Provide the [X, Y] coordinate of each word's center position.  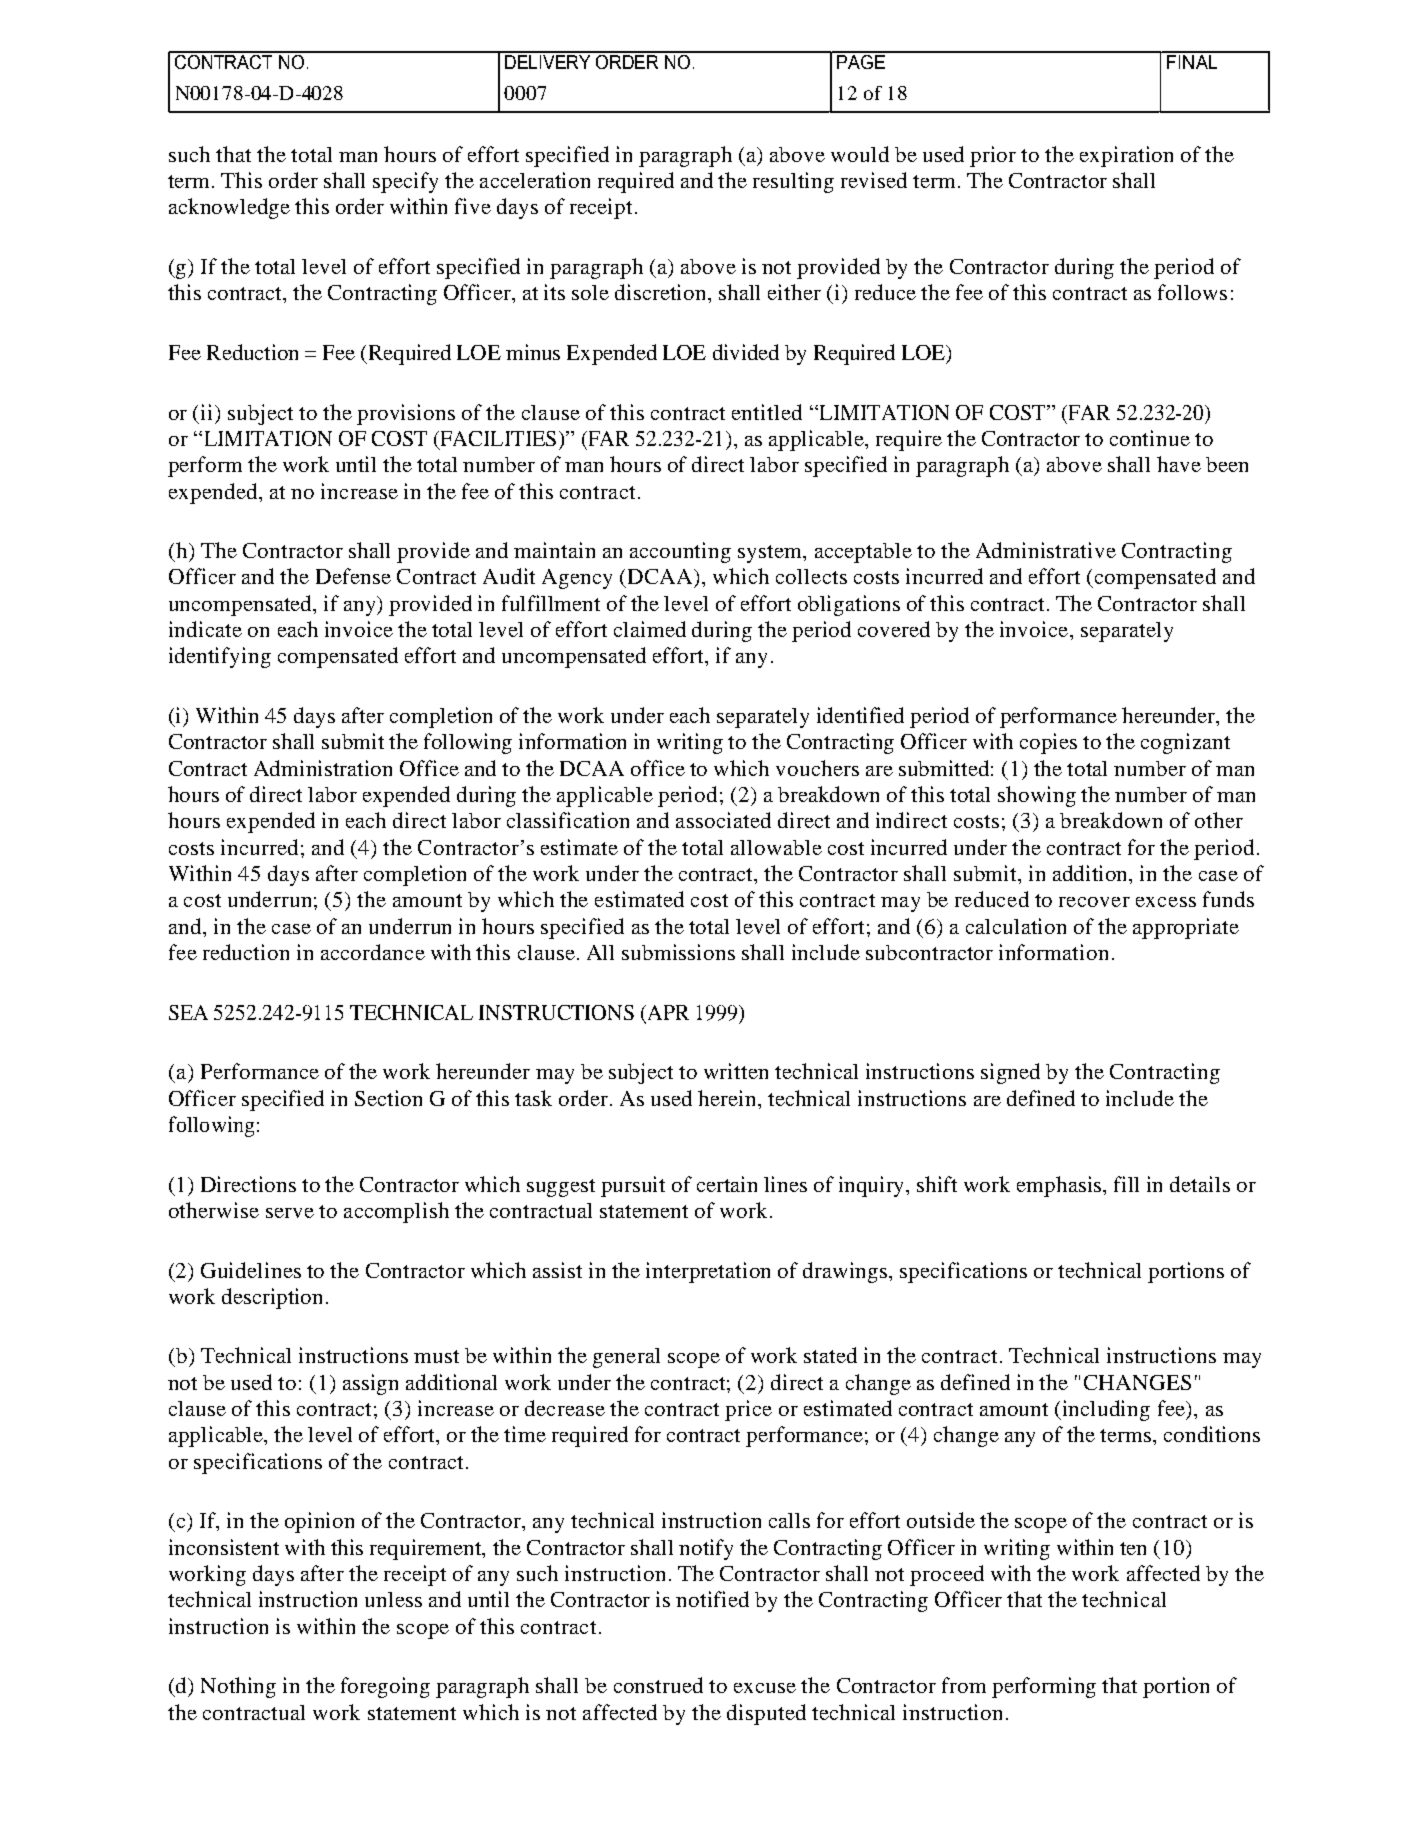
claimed [650, 629]
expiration [1126, 156]
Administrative [1046, 550]
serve [290, 1213]
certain [727, 1184]
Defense [353, 576]
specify [405, 182]
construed [658, 1685]
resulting [793, 182]
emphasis [1060, 1186]
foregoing [385, 1687]
